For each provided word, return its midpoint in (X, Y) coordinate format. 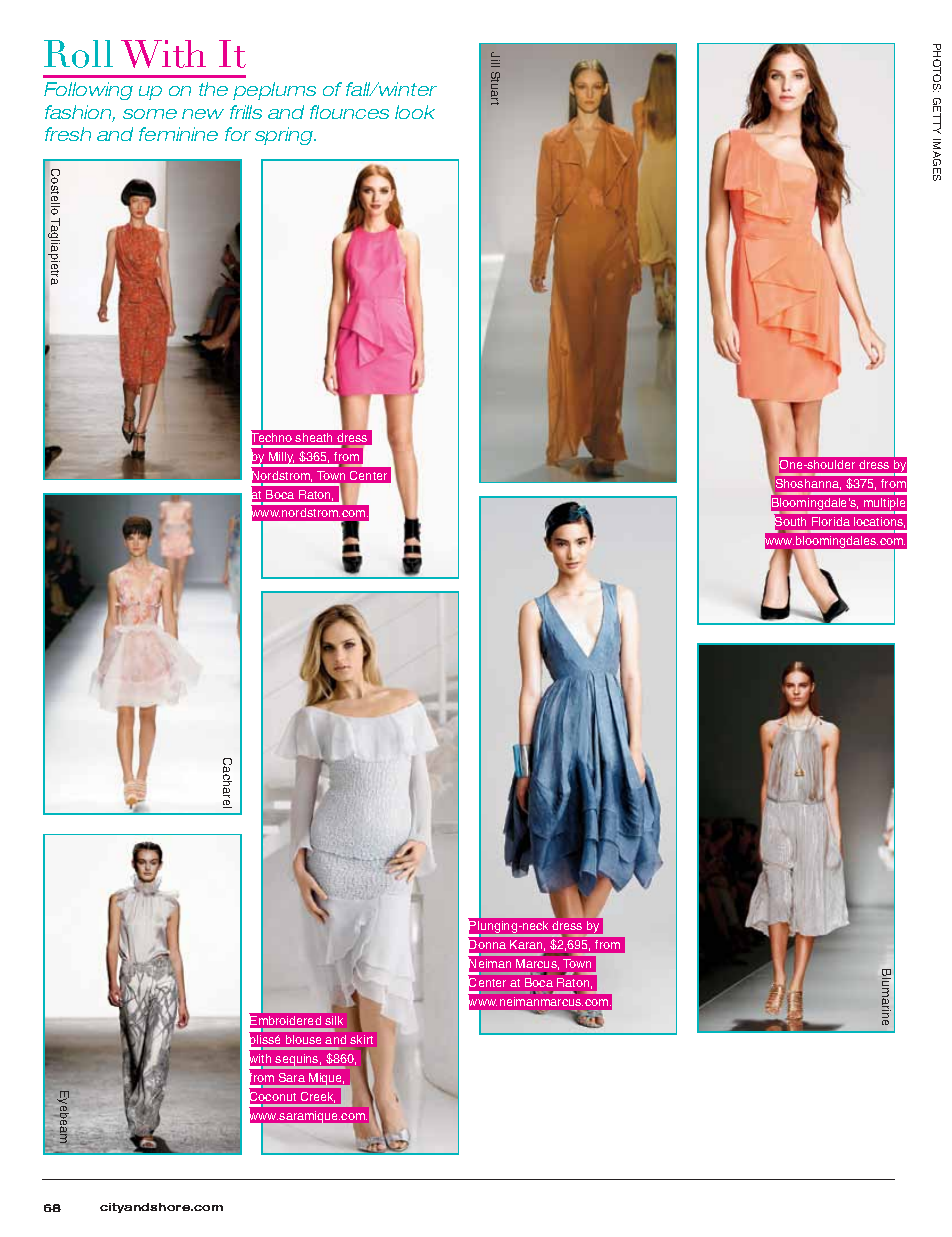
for (238, 134)
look (415, 112)
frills (246, 112)
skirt (361, 1039)
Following (88, 91)
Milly (281, 459)
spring (285, 136)
